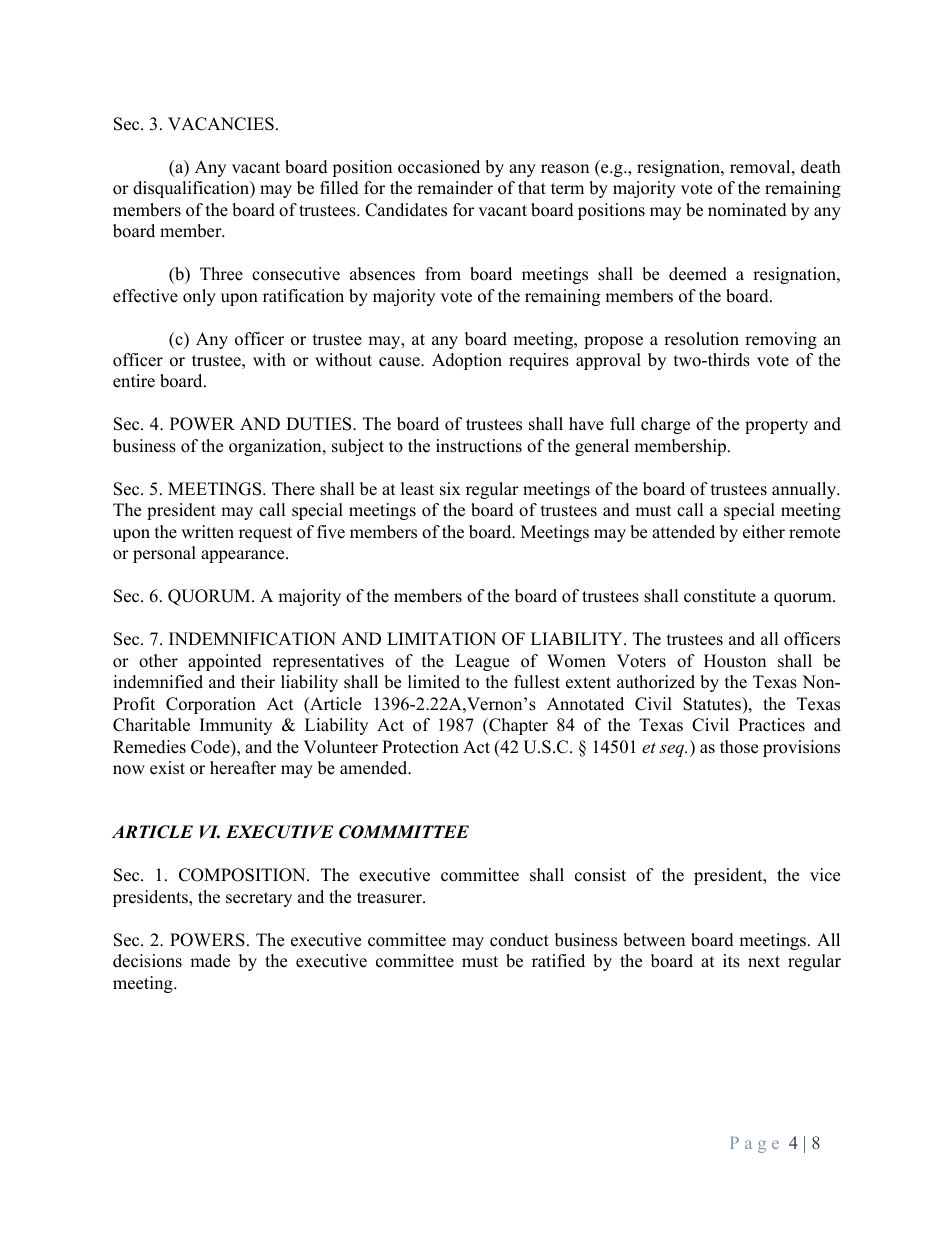  I want to click on appointed, so click(225, 662).
